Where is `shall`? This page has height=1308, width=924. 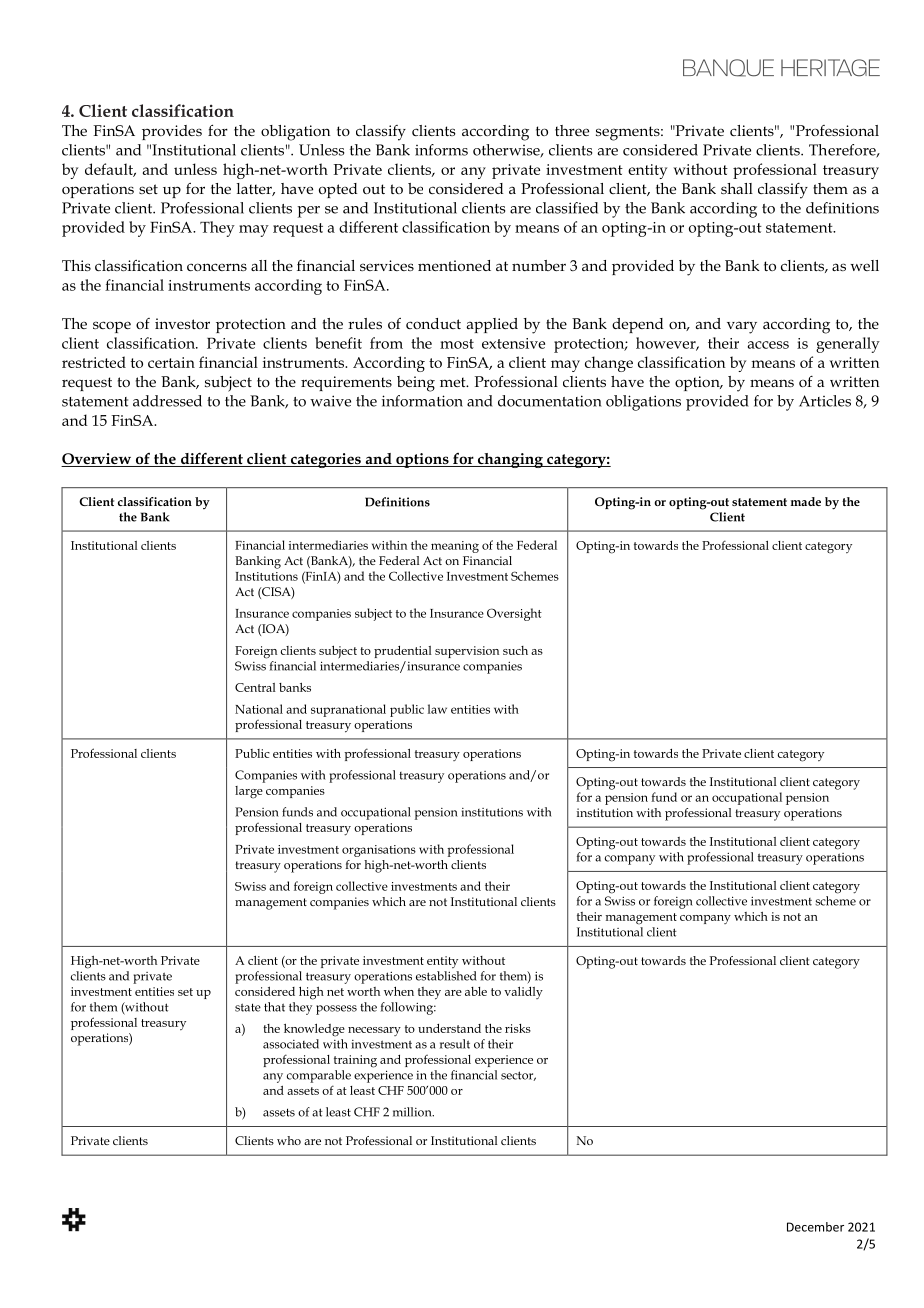
shall is located at coordinates (737, 188).
